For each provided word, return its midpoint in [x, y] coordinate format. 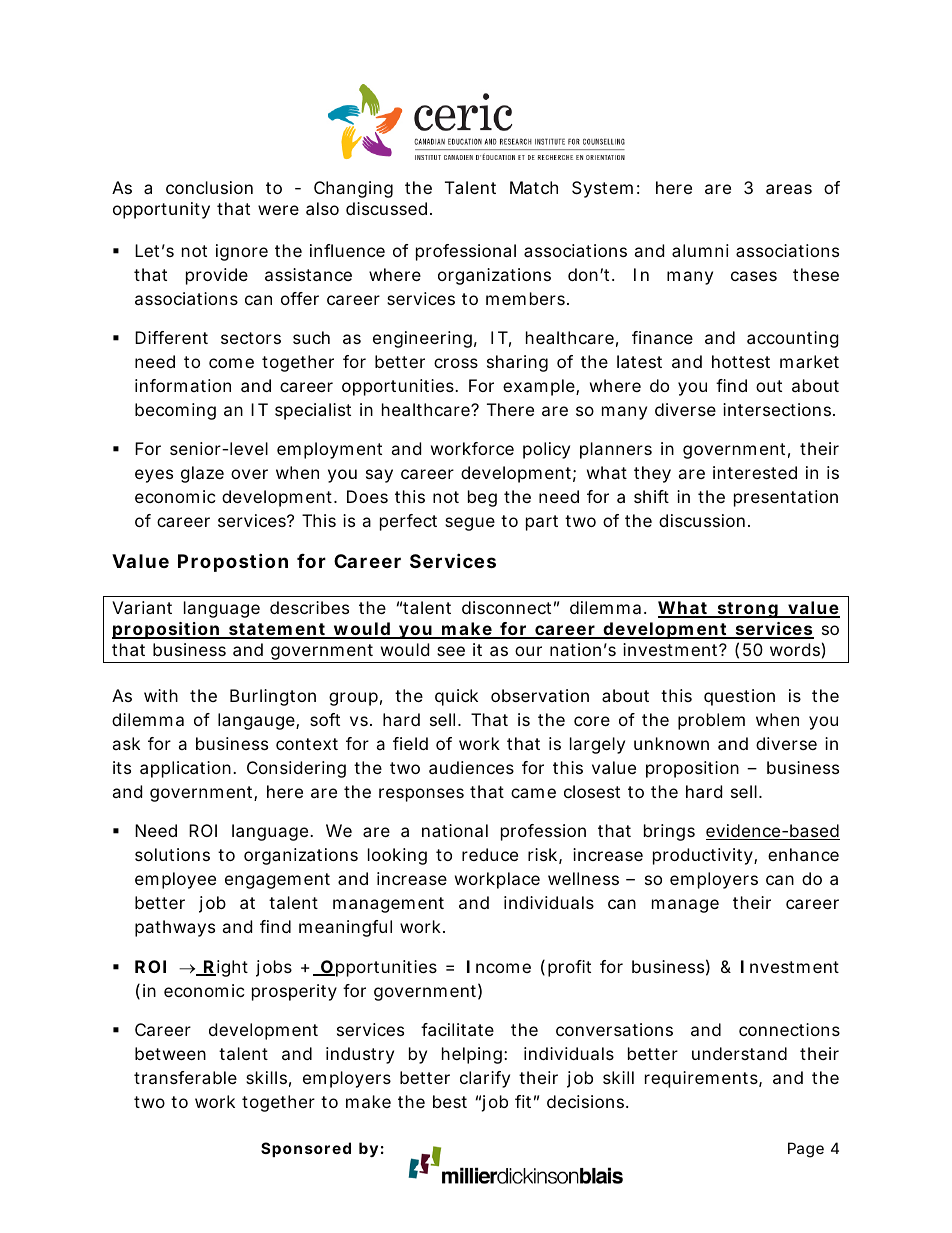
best [450, 1101]
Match [534, 187]
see [451, 651]
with [161, 695]
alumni [700, 250]
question [739, 697]
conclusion [209, 187]
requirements [701, 1079]
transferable [185, 1077]
